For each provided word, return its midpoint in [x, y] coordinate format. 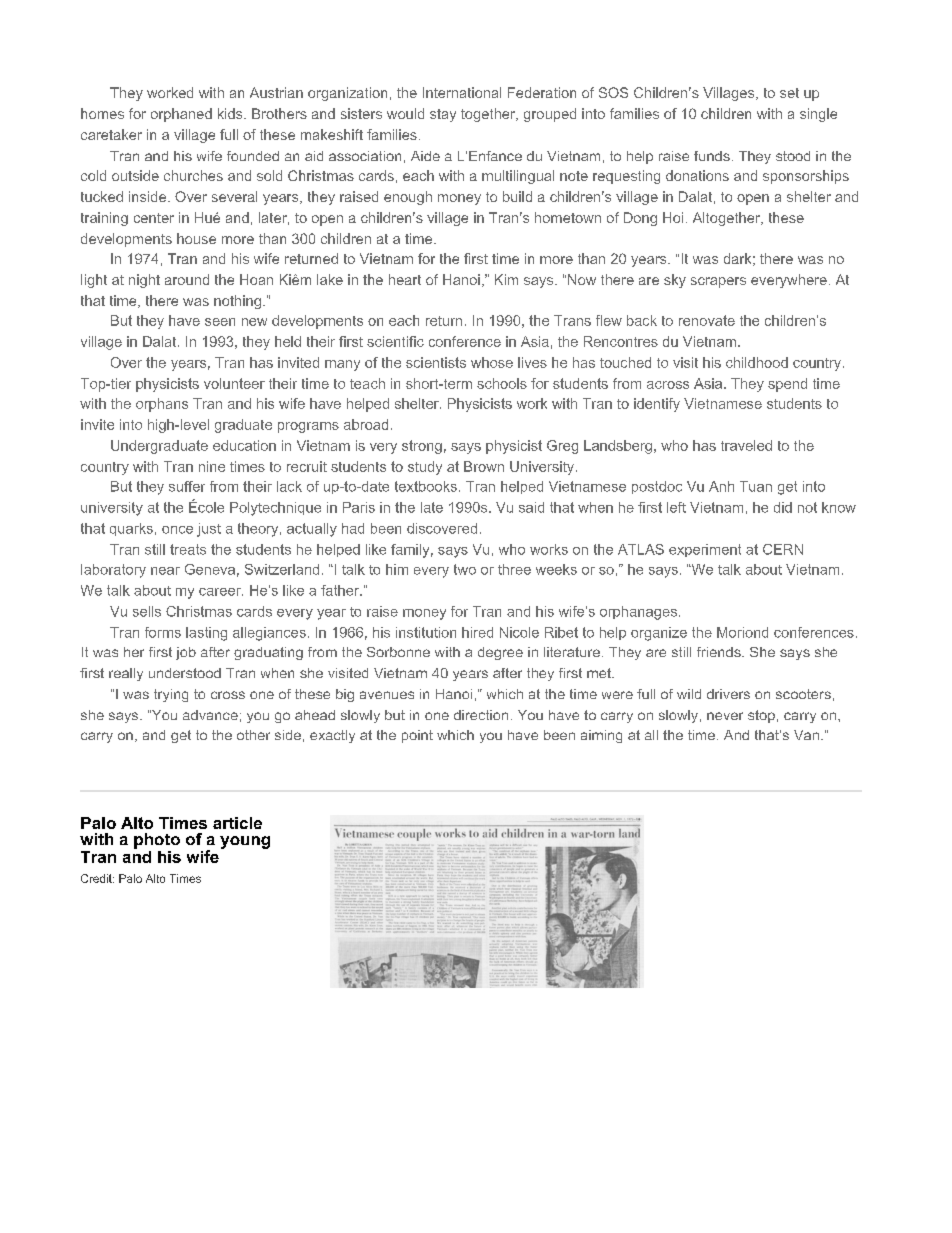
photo [157, 841]
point [417, 736]
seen [220, 322]
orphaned [181, 115]
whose [492, 362]
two [465, 569]
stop [761, 716]
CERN [783, 549]
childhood [757, 362]
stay [443, 115]
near [165, 571]
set [789, 93]
